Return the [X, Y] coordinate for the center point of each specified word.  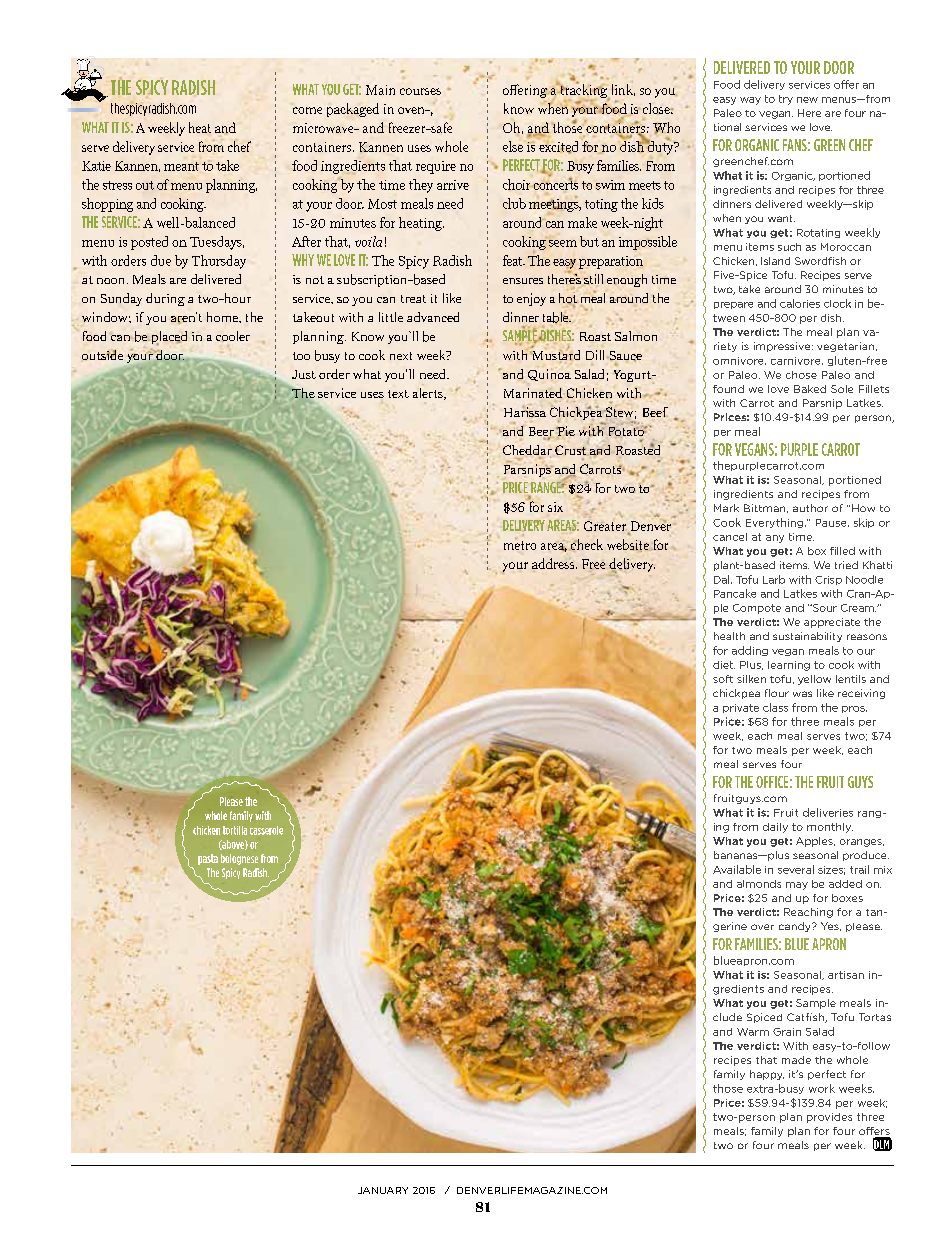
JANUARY [383, 1190]
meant [181, 166]
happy [767, 1075]
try [786, 100]
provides [829, 1118]
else [513, 146]
